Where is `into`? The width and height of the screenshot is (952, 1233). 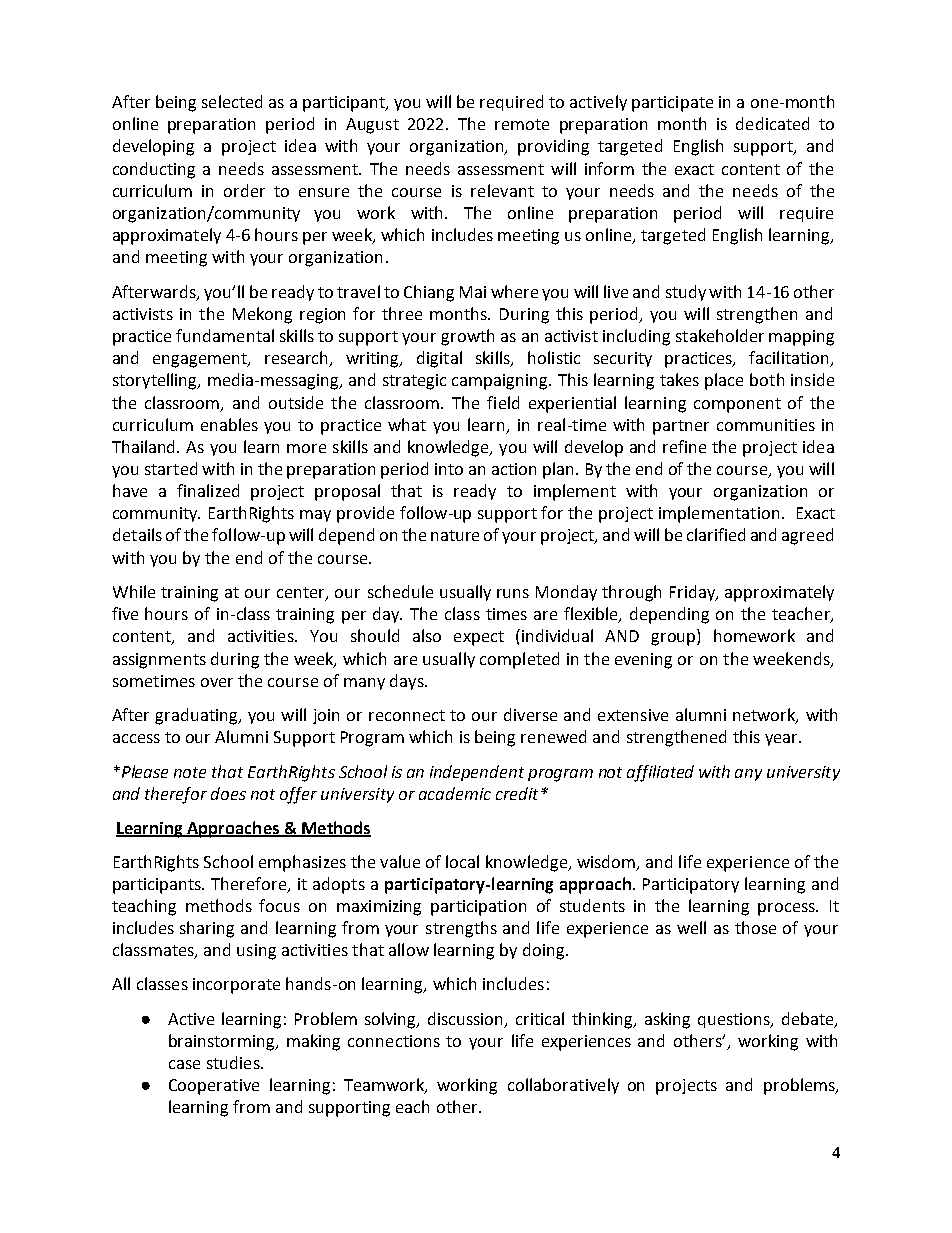
into is located at coordinates (449, 469).
